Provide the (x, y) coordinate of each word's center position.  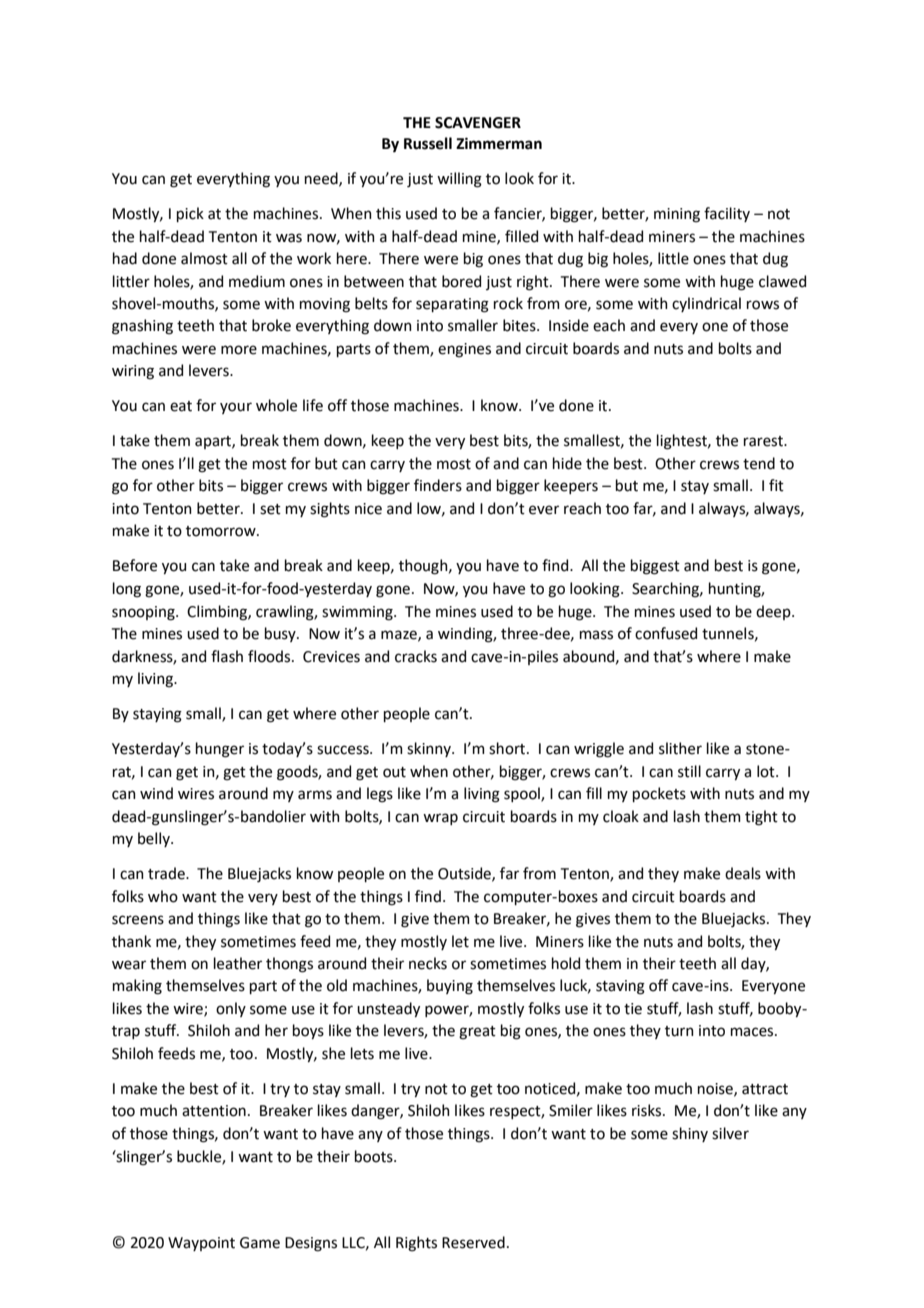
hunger (220, 750)
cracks (416, 656)
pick (190, 214)
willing (459, 180)
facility (727, 214)
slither (680, 748)
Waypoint (201, 1244)
